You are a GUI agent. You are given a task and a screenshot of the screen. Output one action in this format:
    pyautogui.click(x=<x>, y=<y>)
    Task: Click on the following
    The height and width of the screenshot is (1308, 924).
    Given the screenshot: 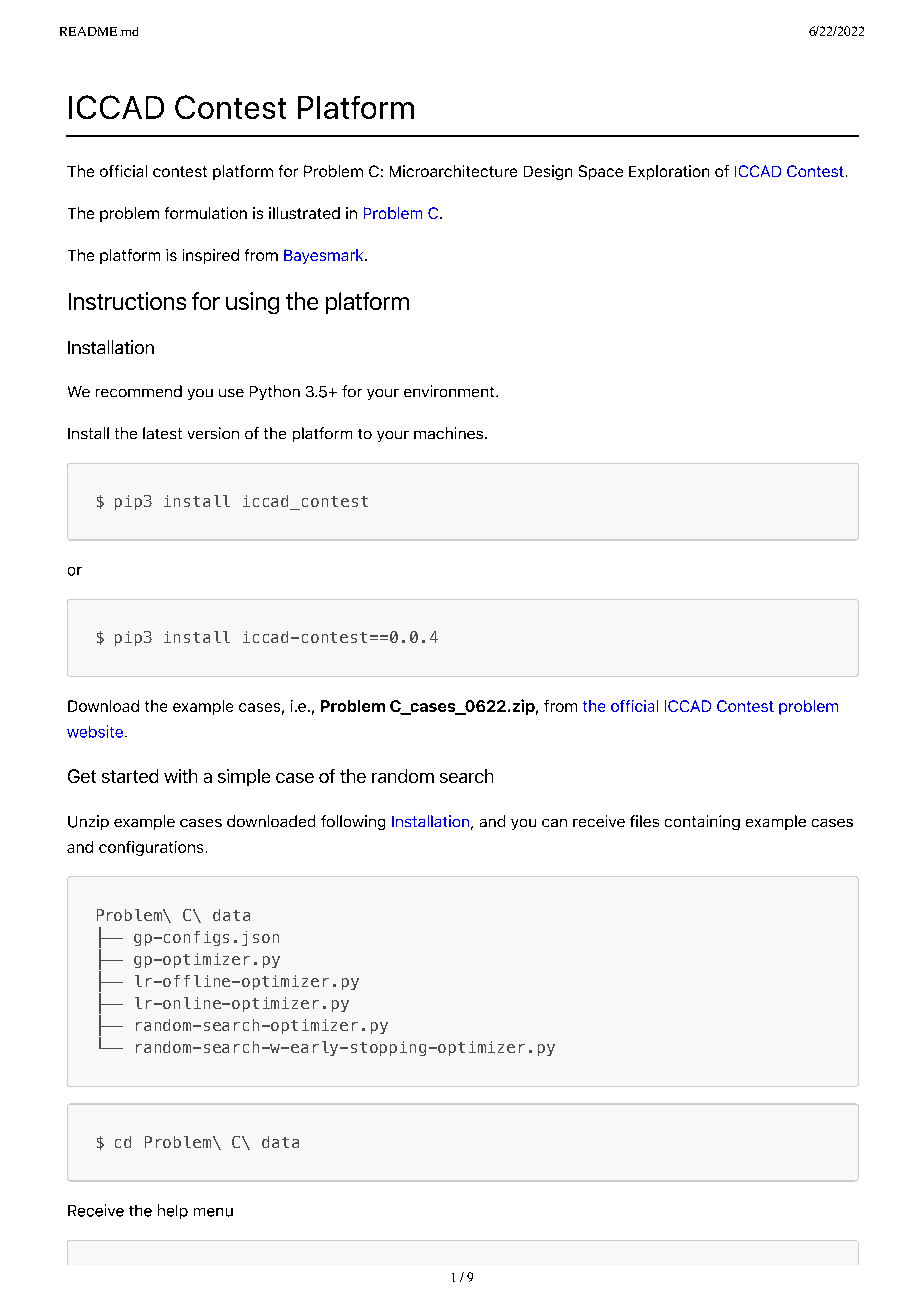 What is the action you would take?
    pyautogui.click(x=353, y=822)
